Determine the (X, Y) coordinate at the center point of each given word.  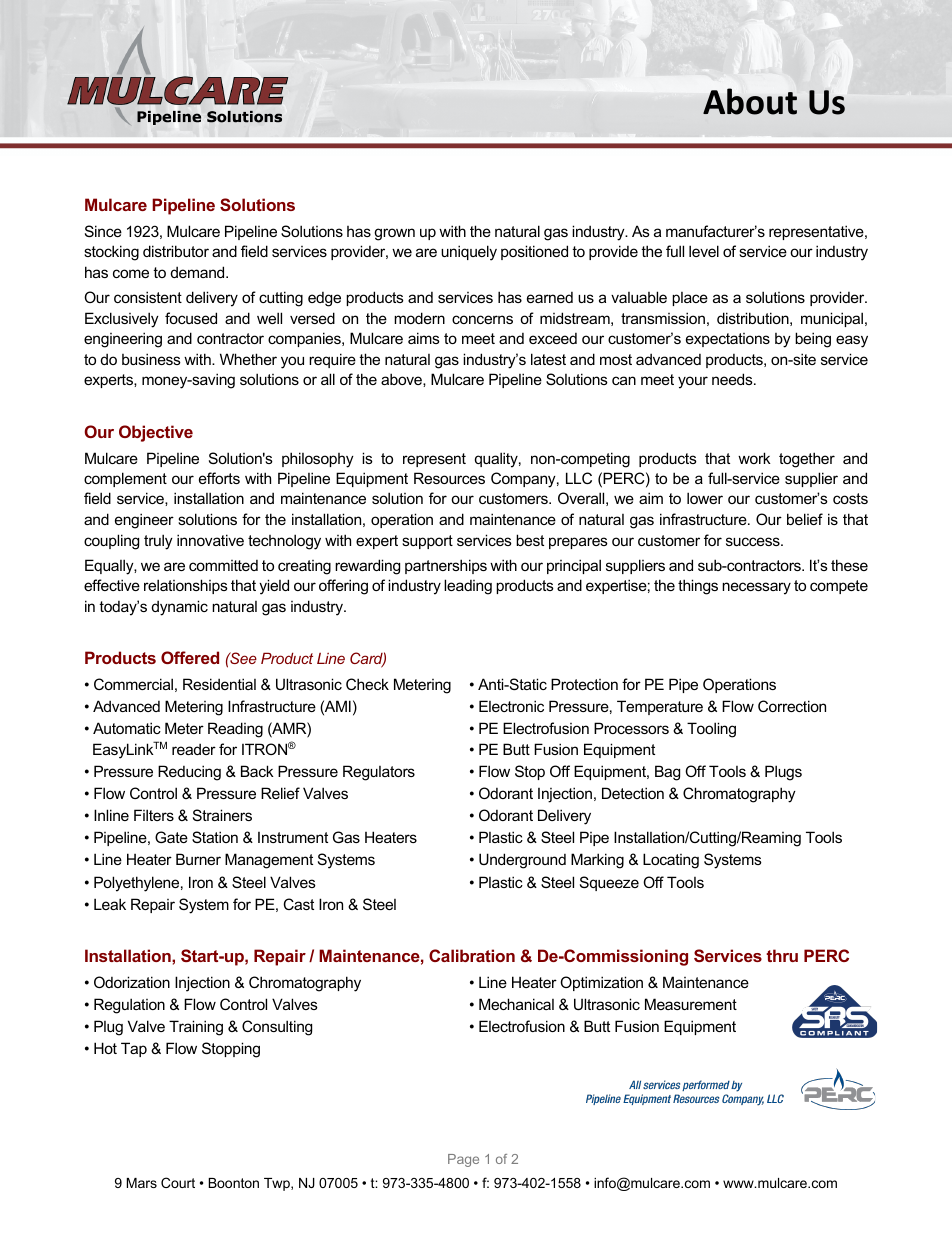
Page (463, 1160)
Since (103, 231)
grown (394, 234)
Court (178, 1182)
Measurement (691, 1004)
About (750, 101)
